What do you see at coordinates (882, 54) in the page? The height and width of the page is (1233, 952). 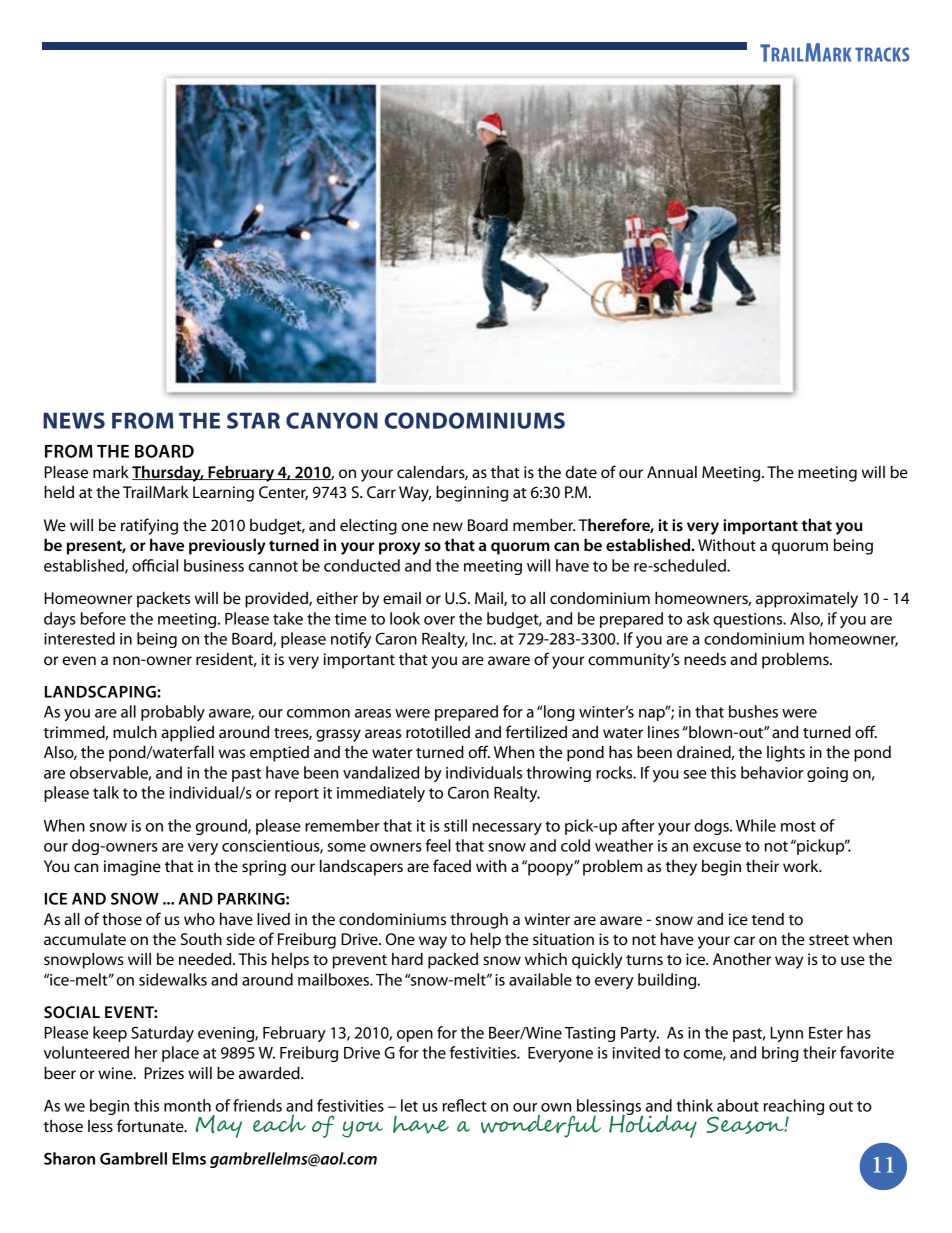 I see `Tracks` at bounding box center [882, 54].
